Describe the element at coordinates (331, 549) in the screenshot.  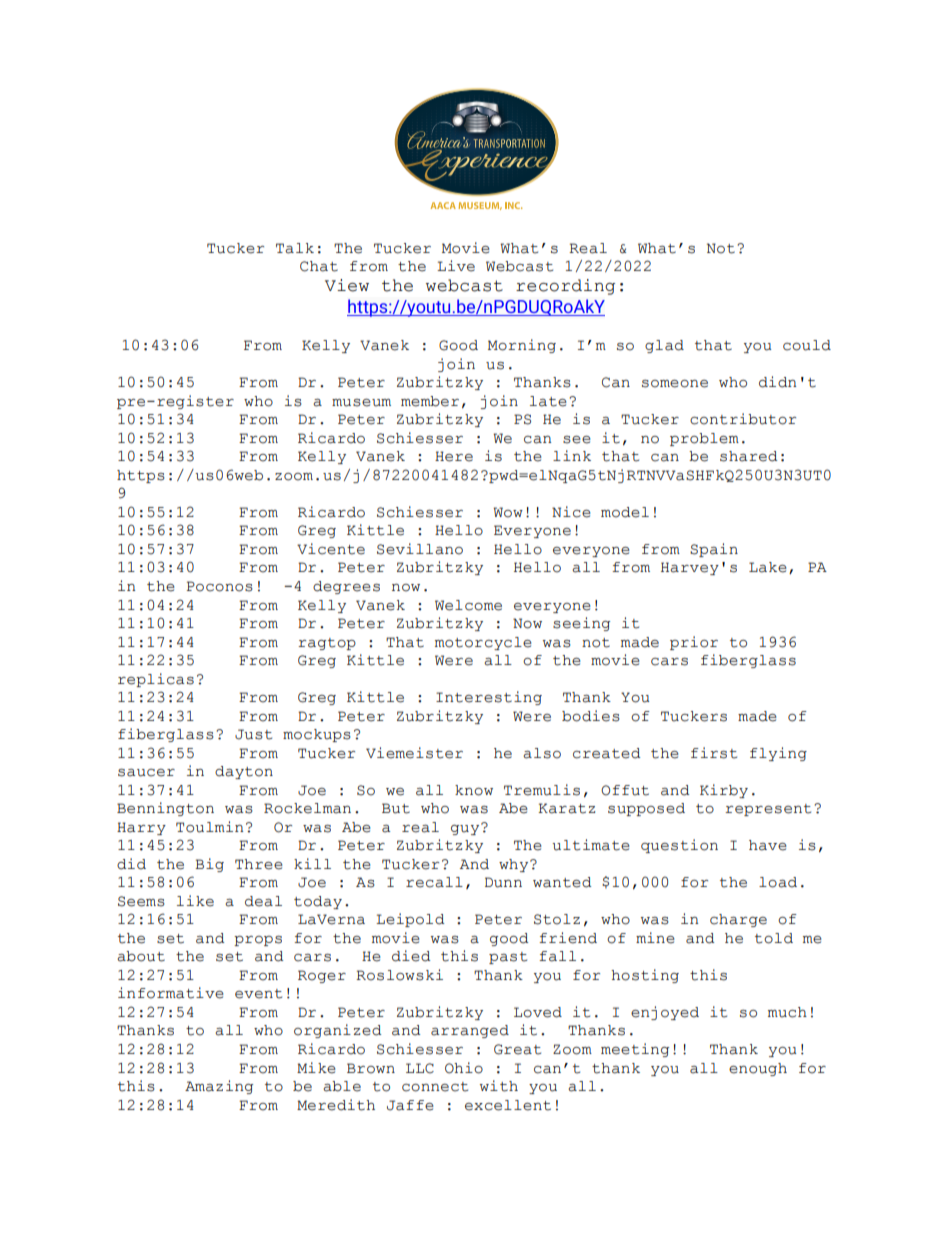
I see `Vicente` at that location.
